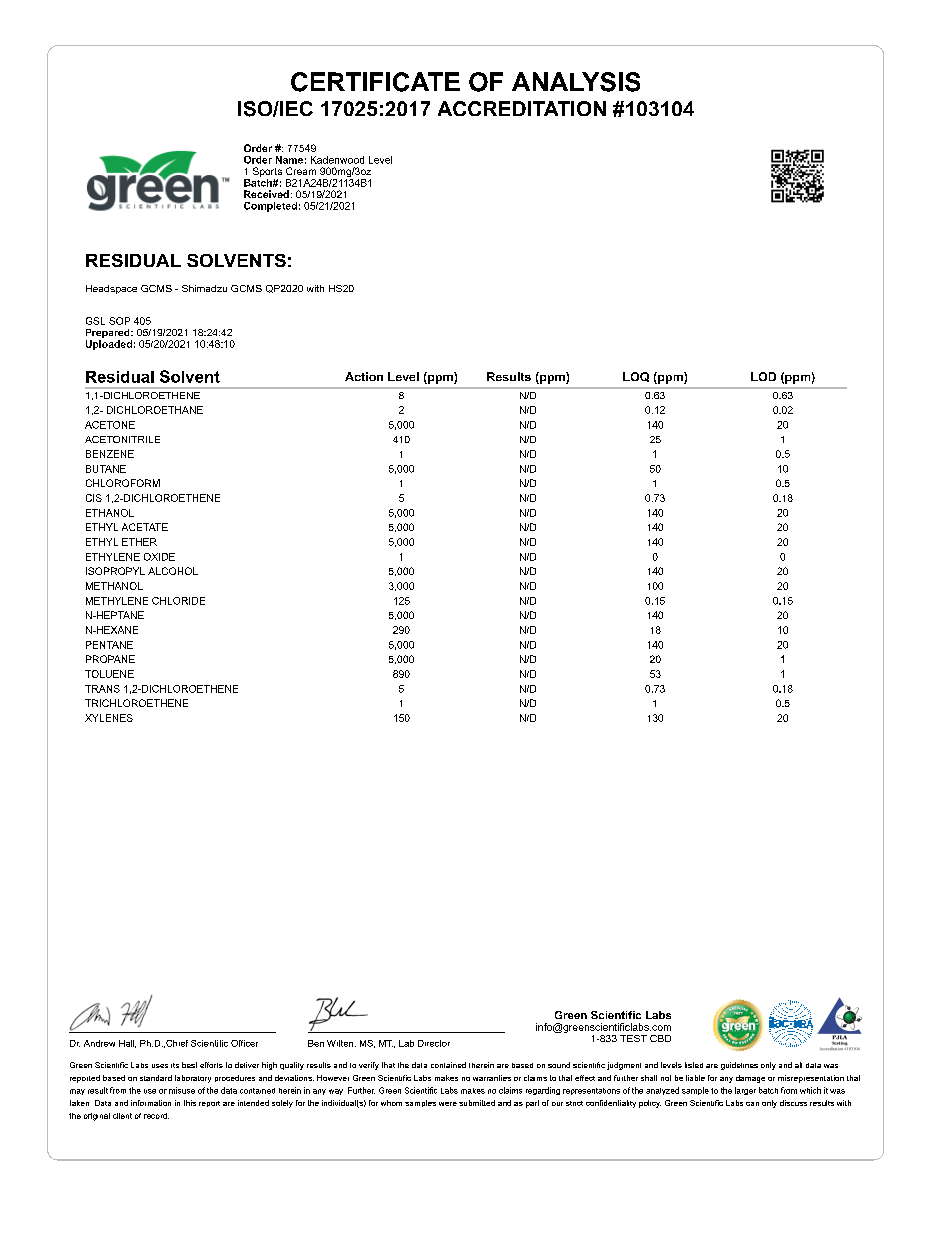 Image resolution: width=952 pixels, height=1233 pixels. I want to click on were, so click(448, 1104).
